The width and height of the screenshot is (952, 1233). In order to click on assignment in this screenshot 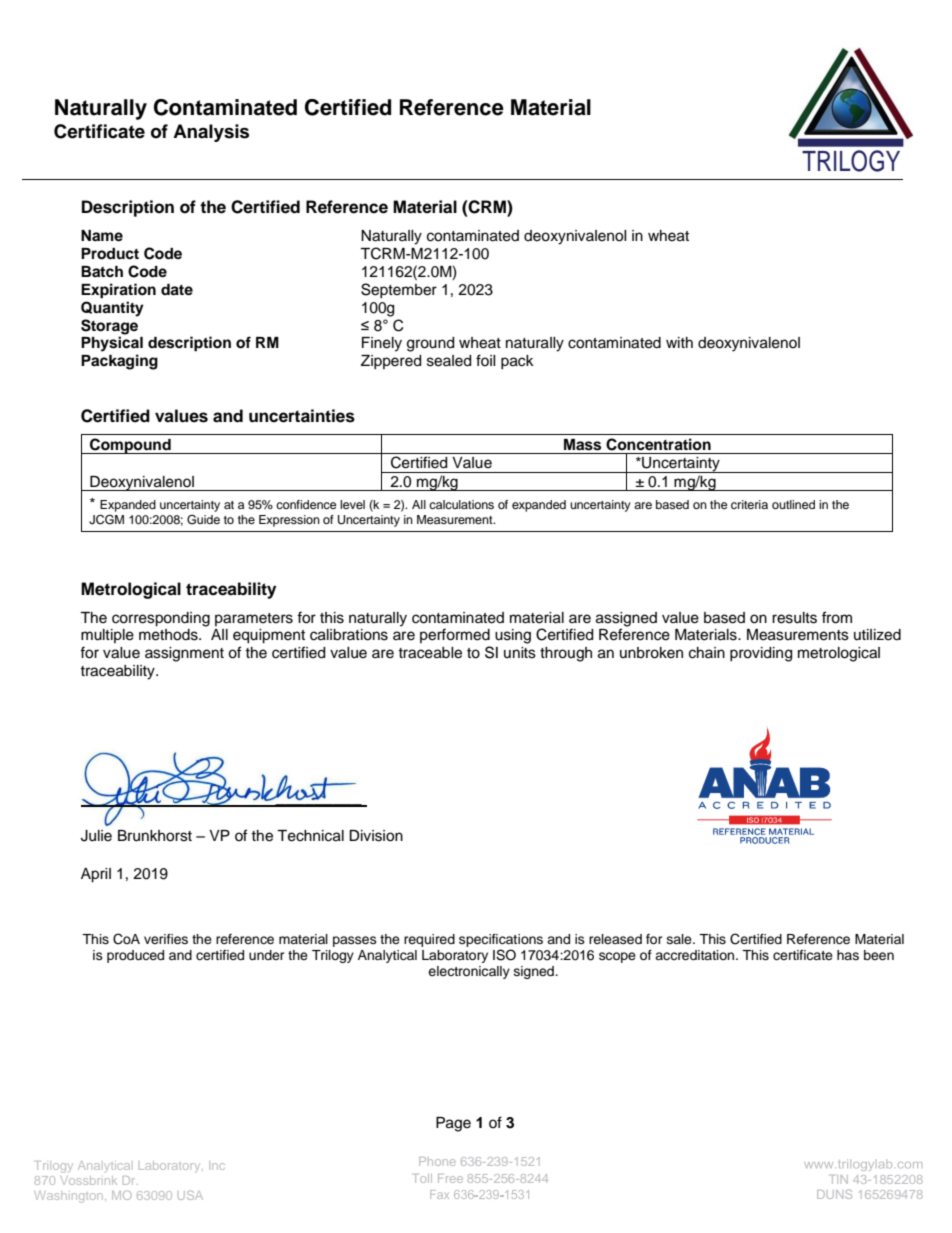, I will do `click(184, 654)`.
